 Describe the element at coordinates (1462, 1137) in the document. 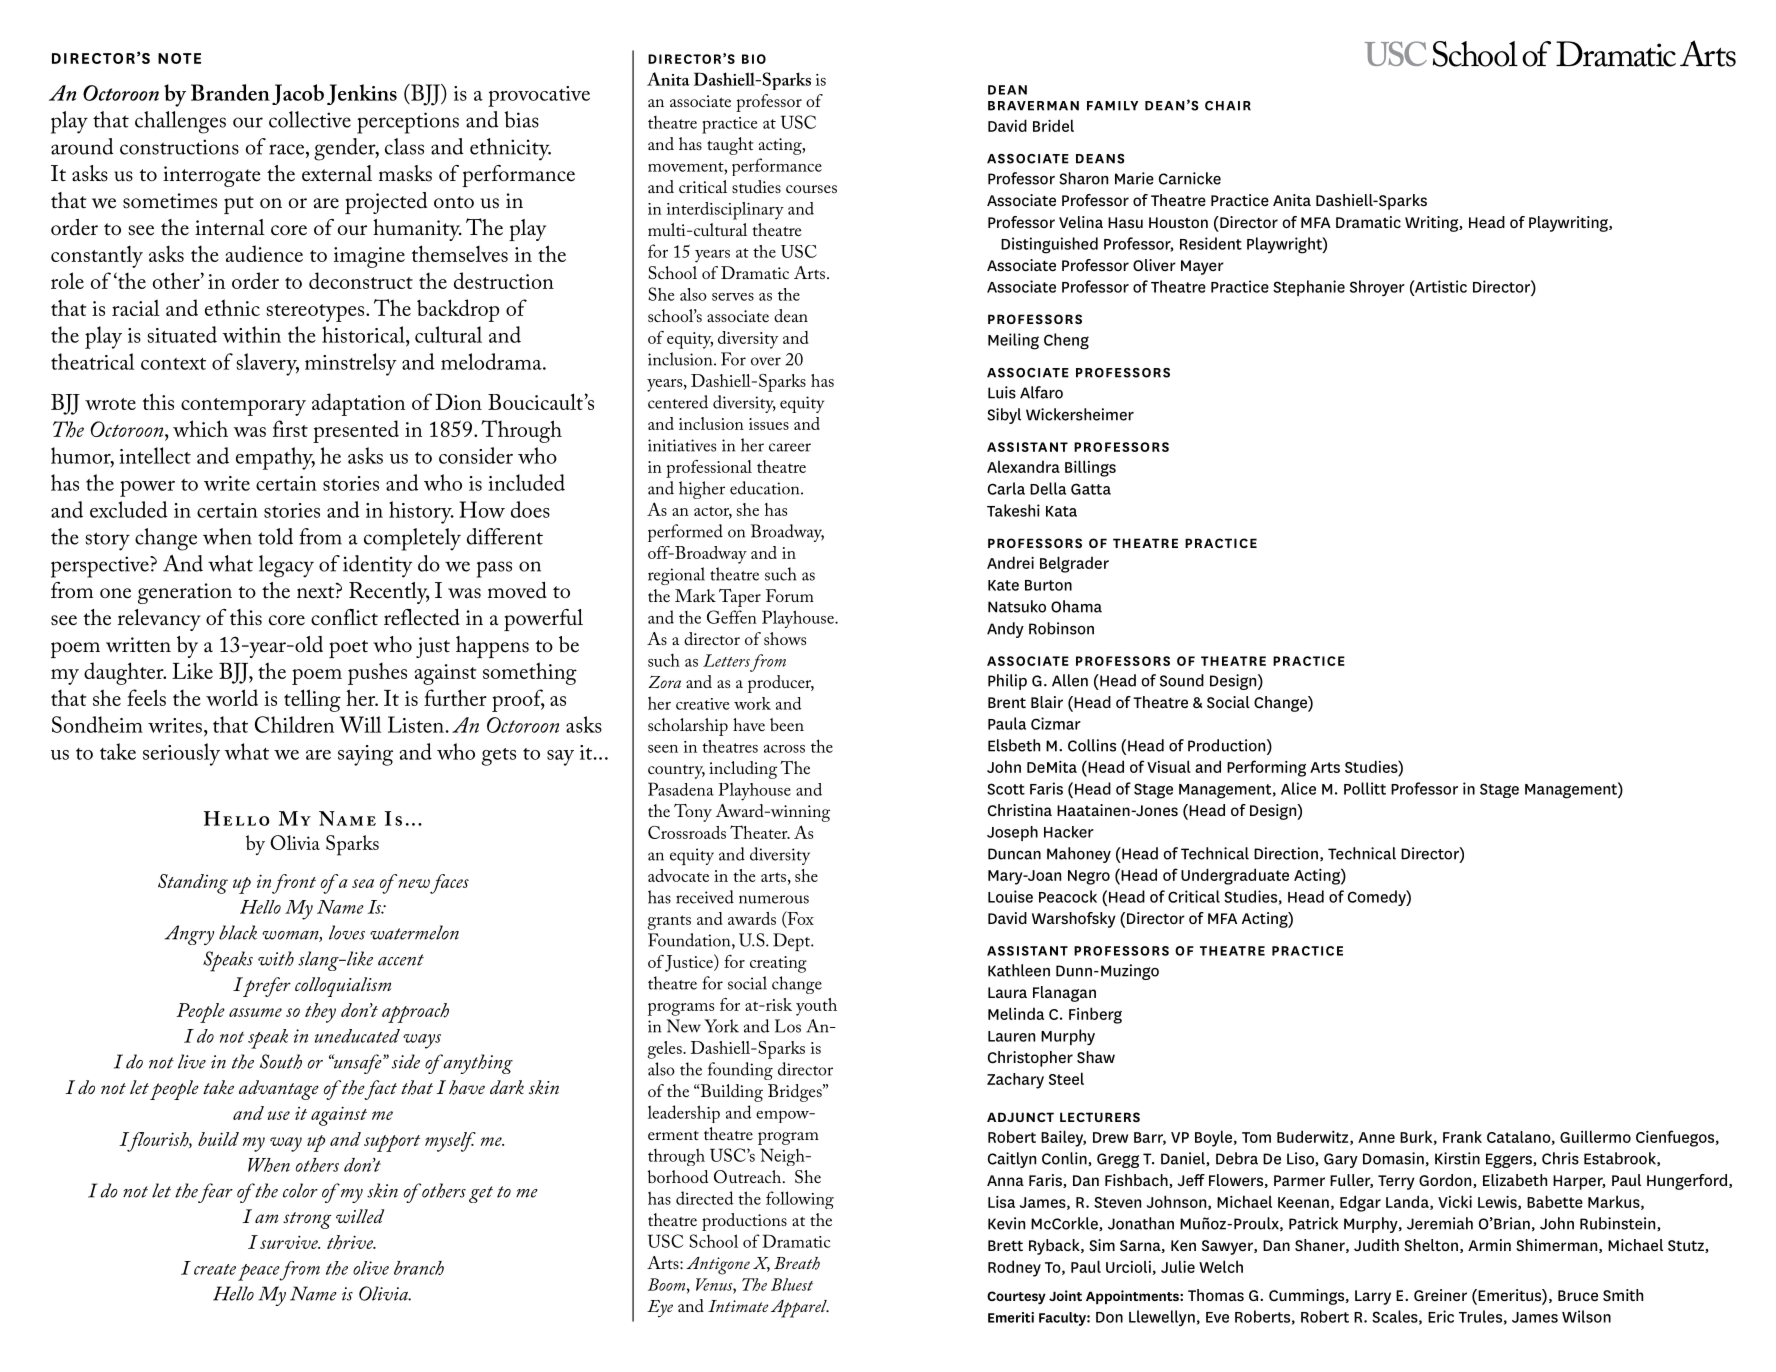

I see `Frank` at that location.
